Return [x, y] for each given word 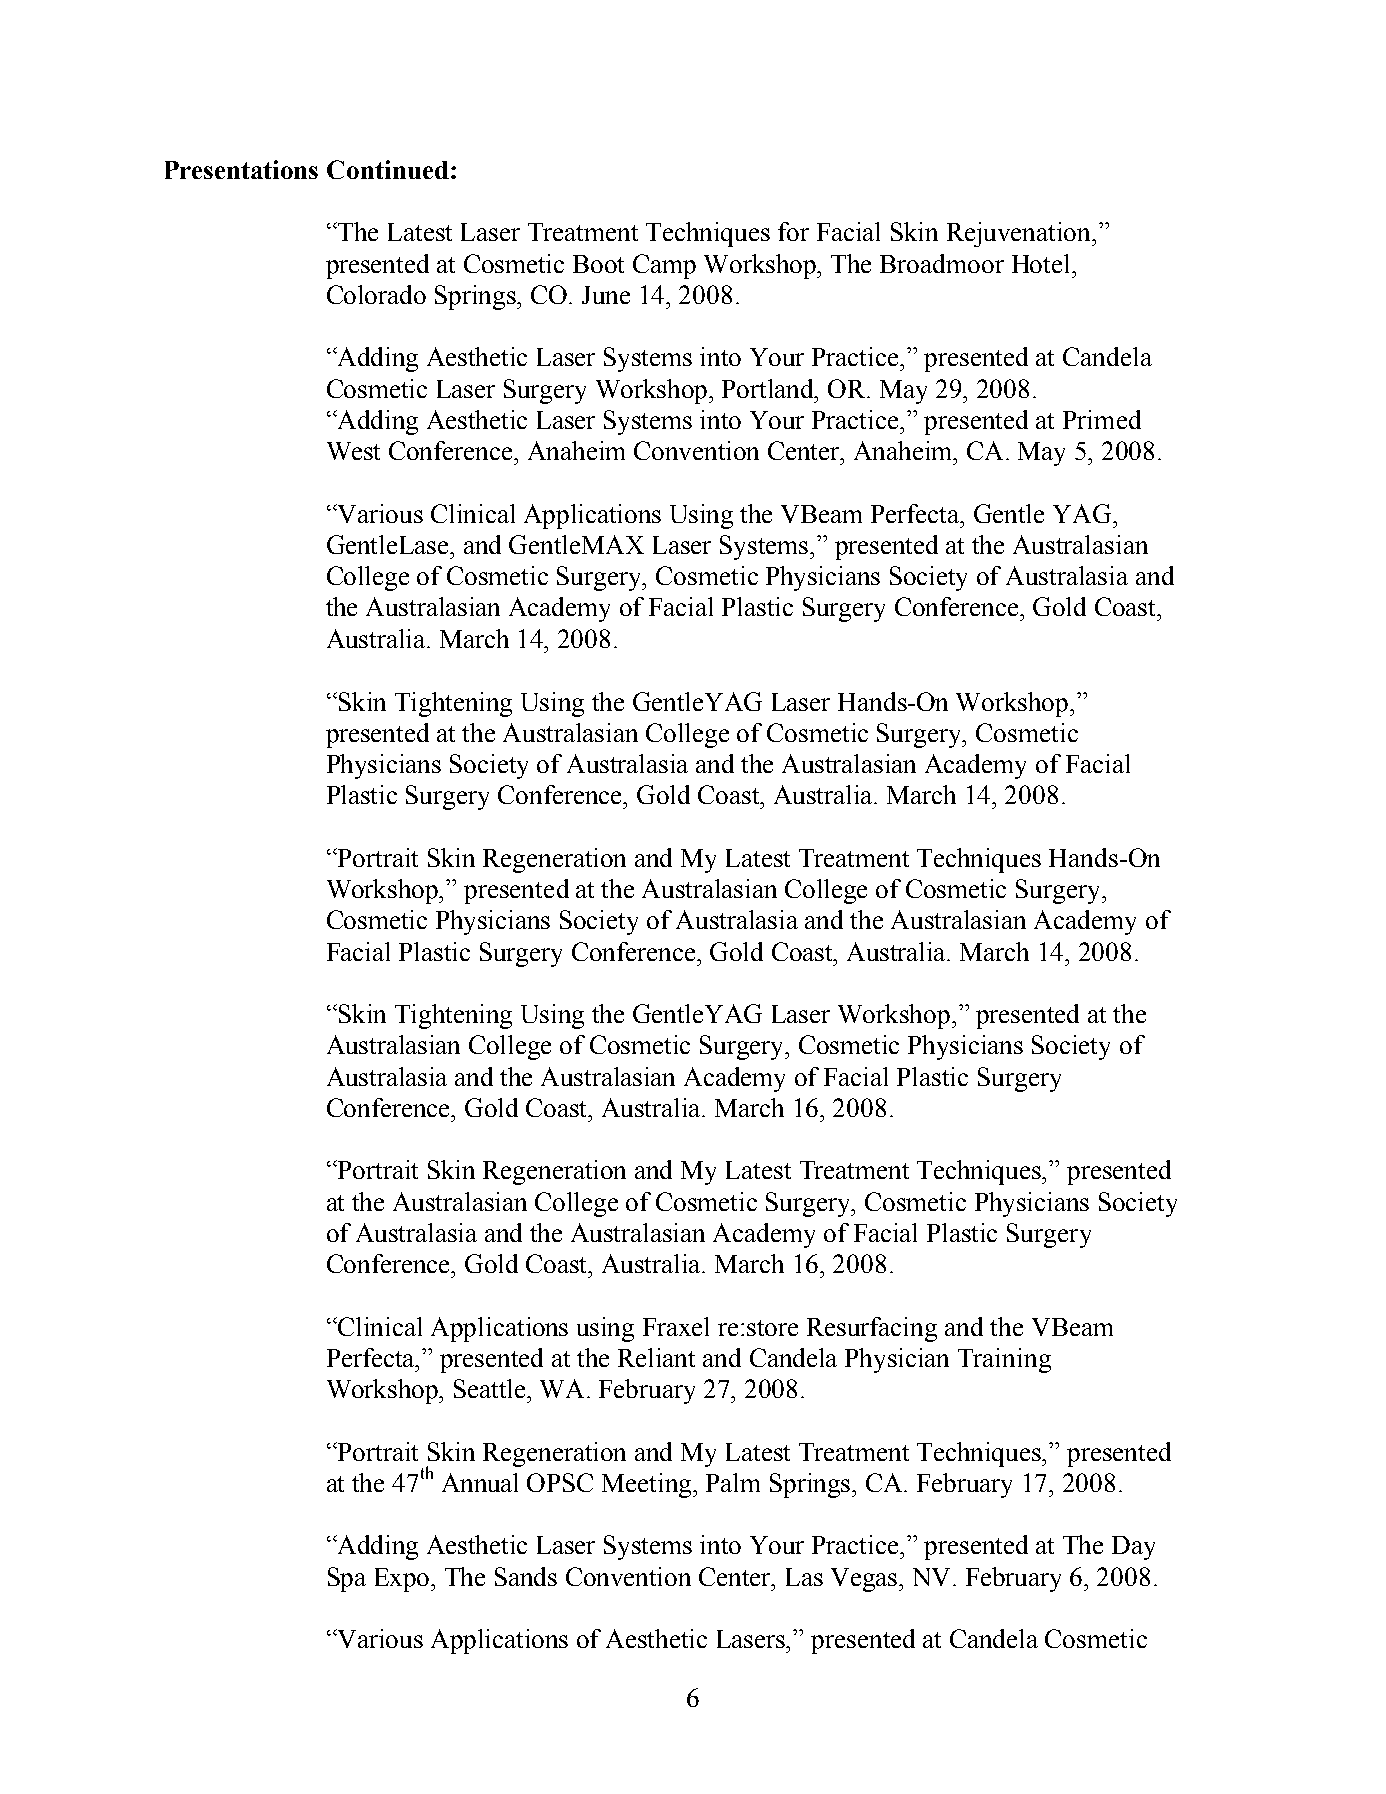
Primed [1102, 419]
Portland [769, 388]
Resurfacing [872, 1329]
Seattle [491, 1388]
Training [1004, 1360]
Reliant [656, 1357]
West [353, 451]
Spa [347, 1579]
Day [1133, 1548]
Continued [388, 169]
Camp [664, 266]
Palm [733, 1482]
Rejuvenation [1020, 234]
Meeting [648, 1485]
